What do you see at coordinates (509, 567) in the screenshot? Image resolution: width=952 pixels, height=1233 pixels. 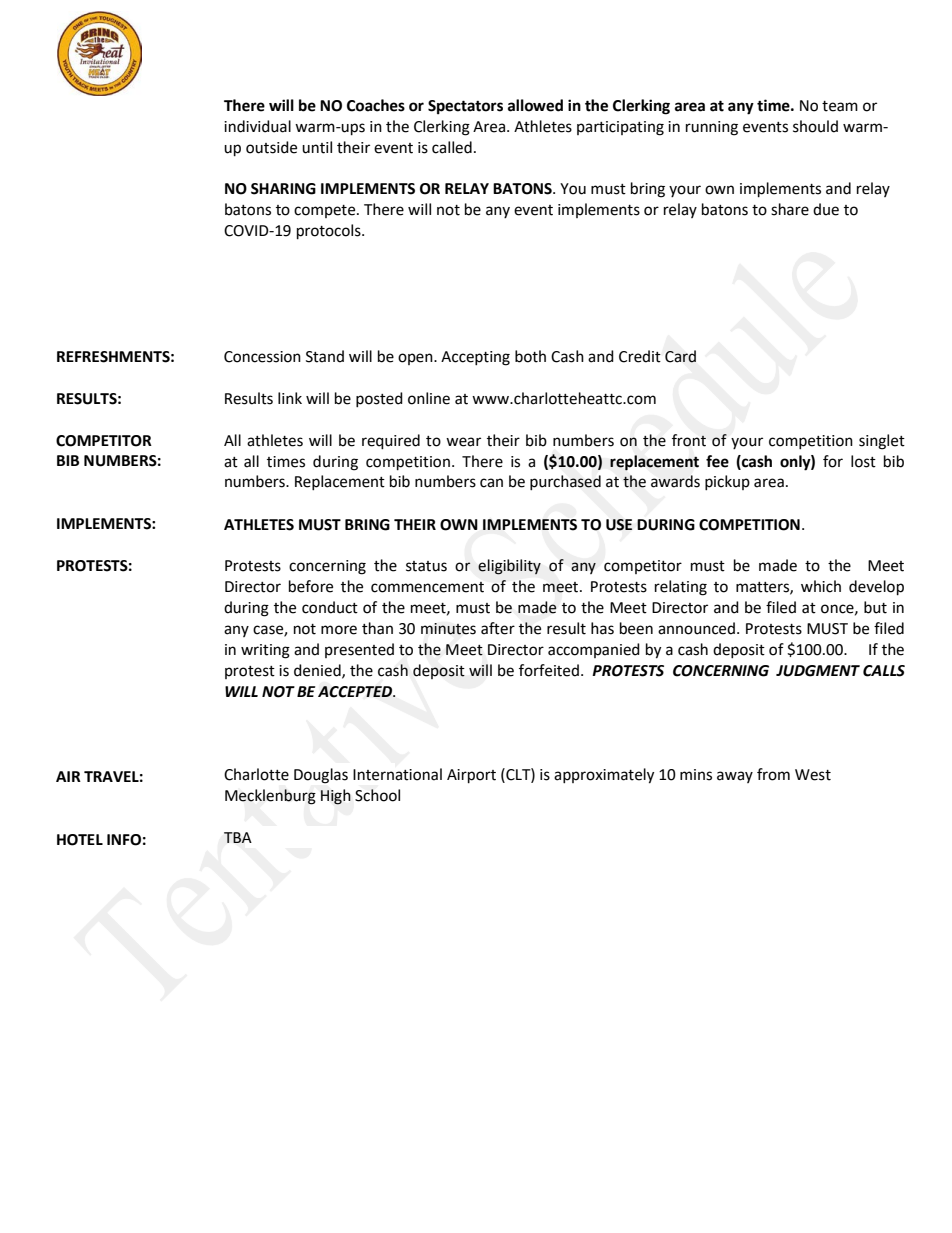 I see `eligibility` at bounding box center [509, 567].
